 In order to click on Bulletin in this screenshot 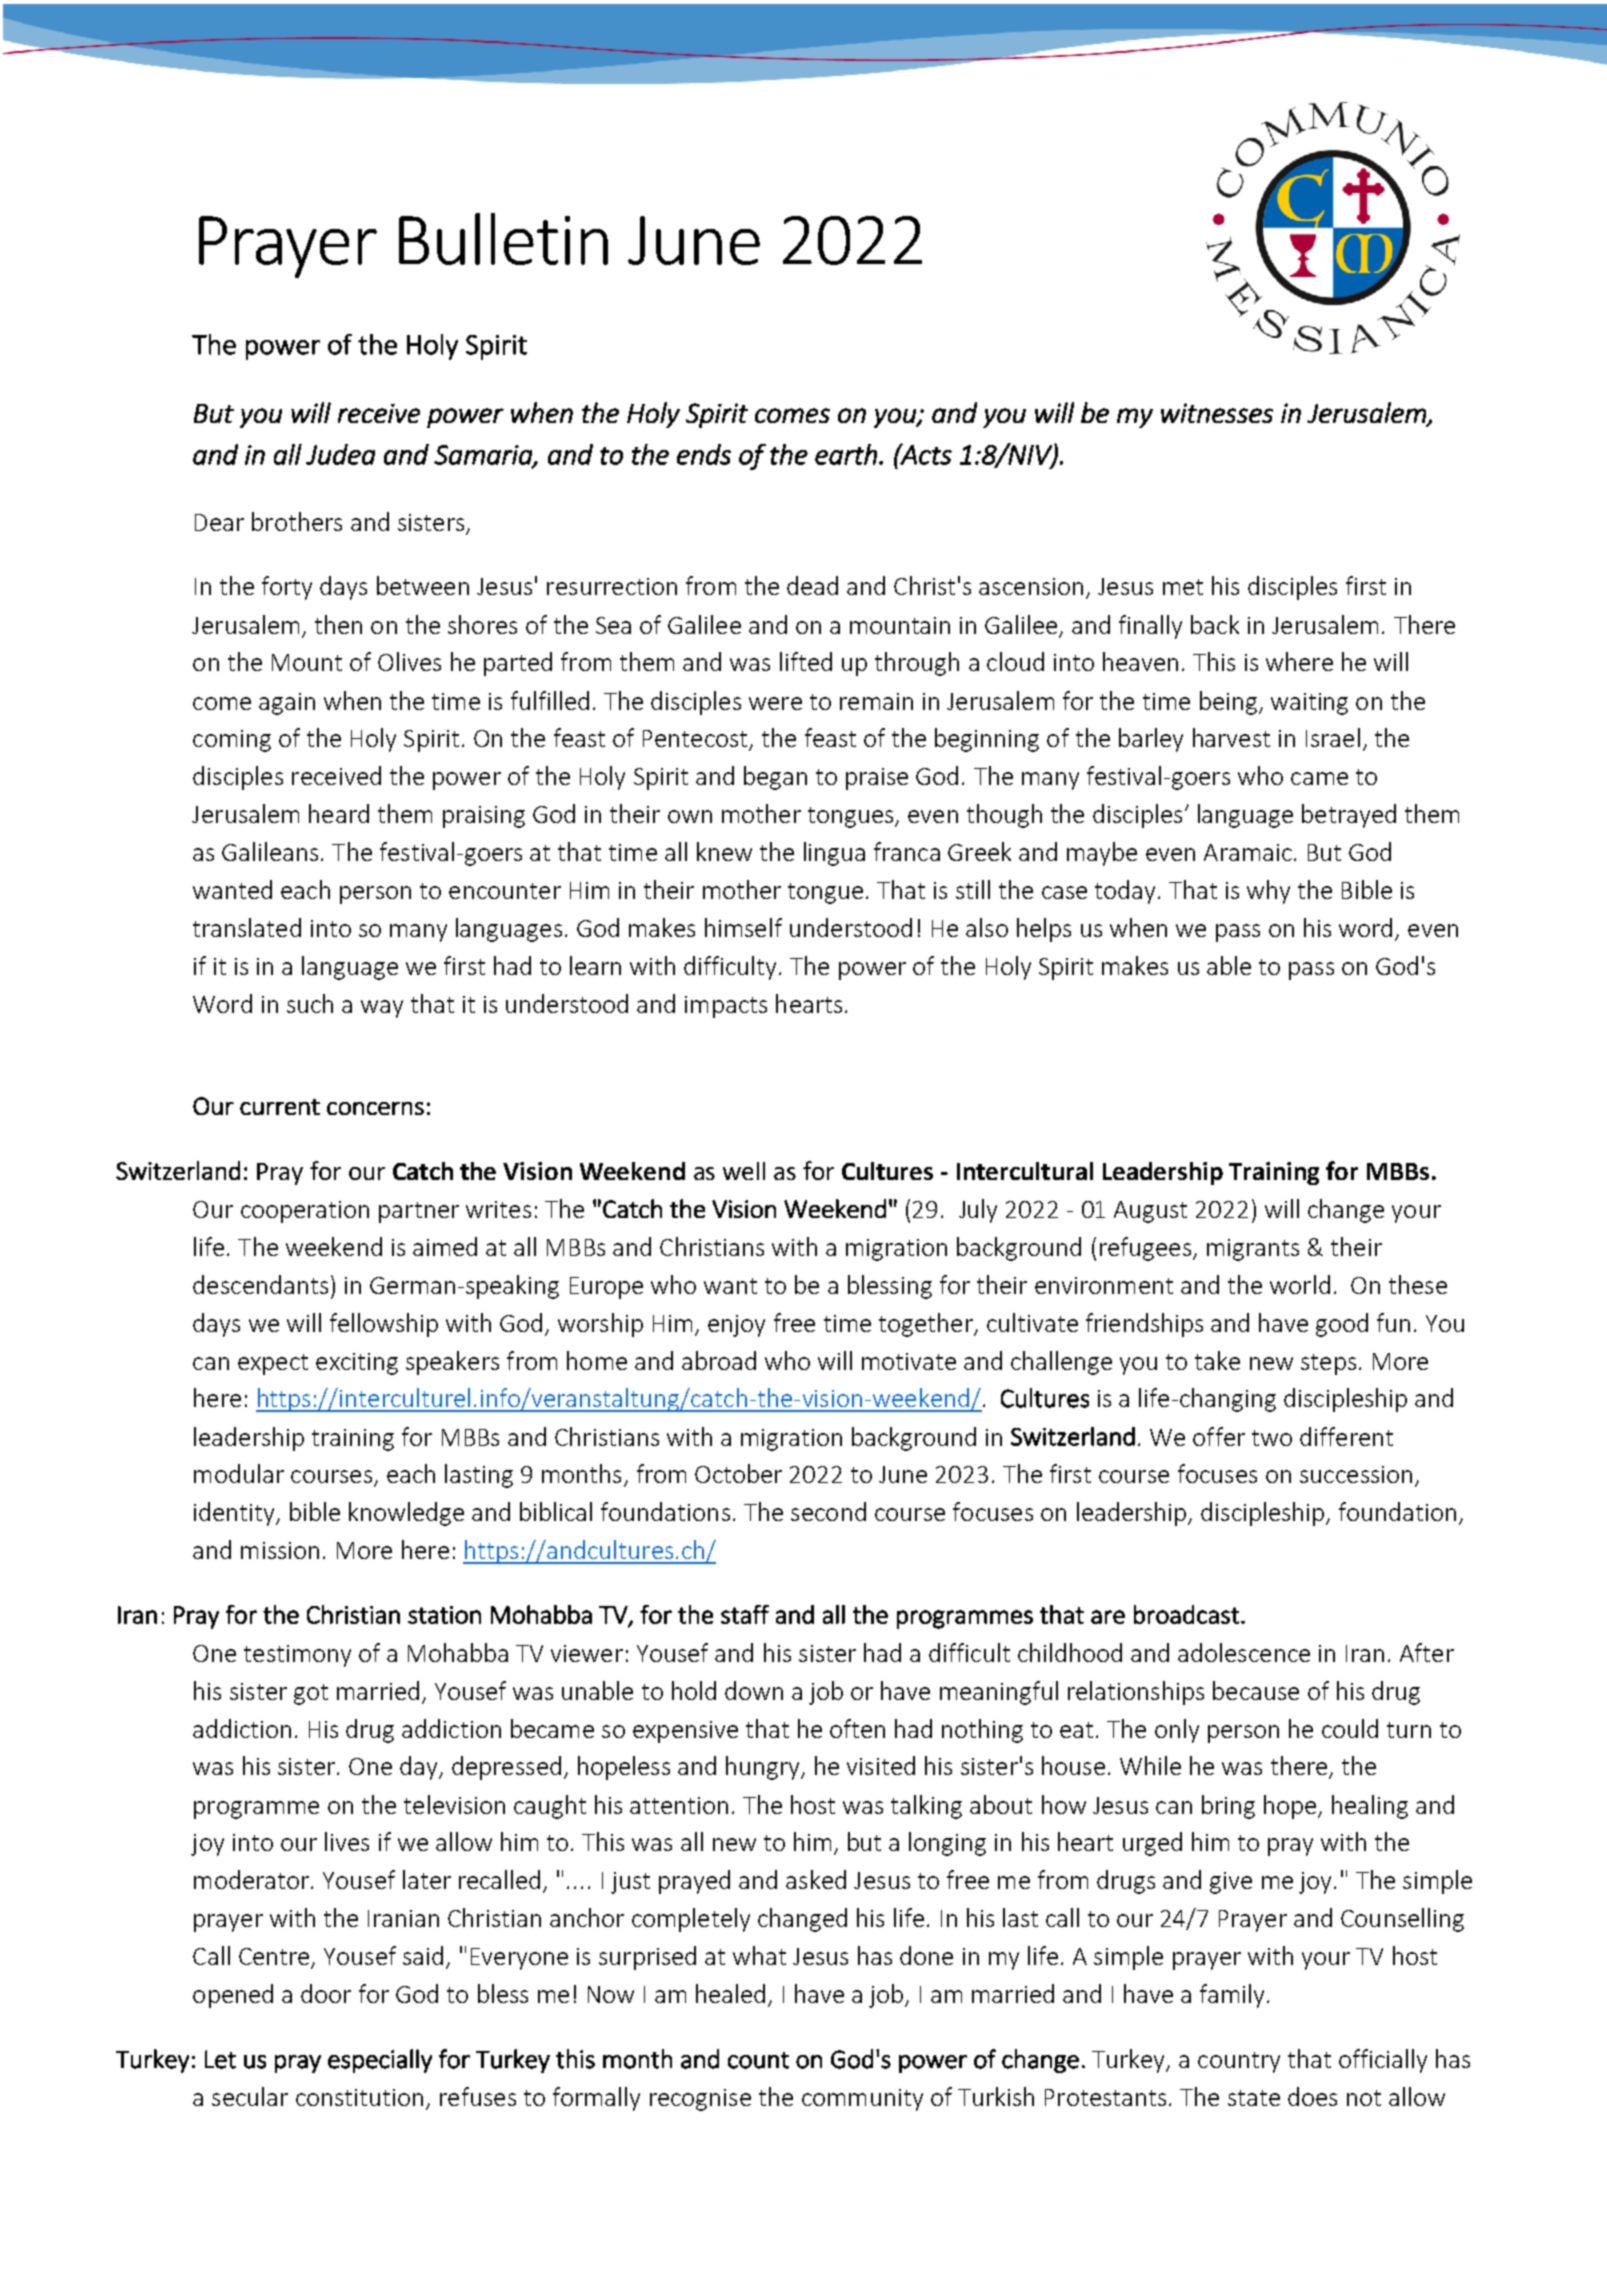, I will do `click(503, 239)`.
